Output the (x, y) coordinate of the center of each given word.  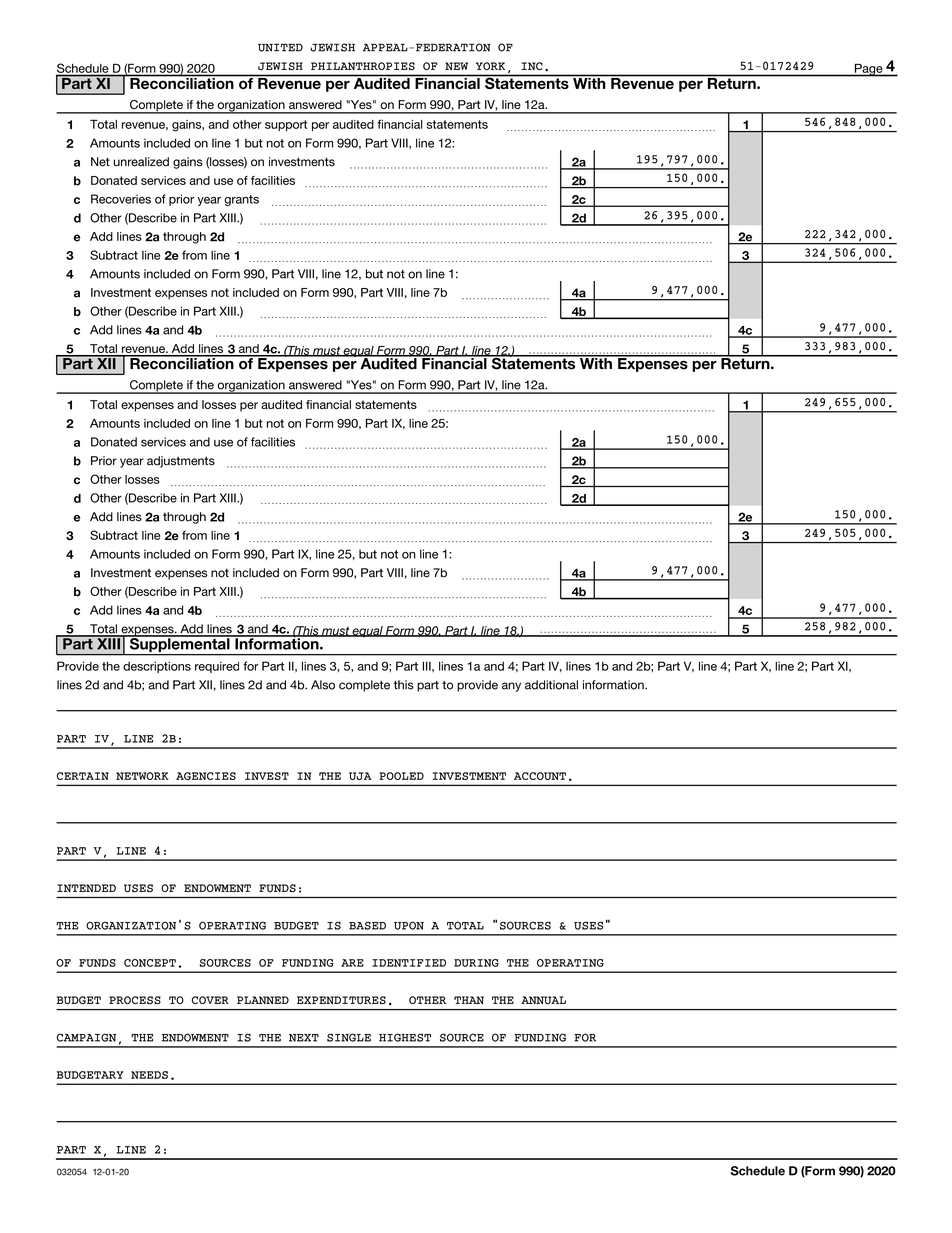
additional (551, 685)
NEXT (304, 1038)
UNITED (280, 47)
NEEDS (149, 1075)
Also (323, 685)
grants (241, 200)
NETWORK (142, 776)
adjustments (181, 462)
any (511, 687)
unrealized (141, 162)
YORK (490, 66)
